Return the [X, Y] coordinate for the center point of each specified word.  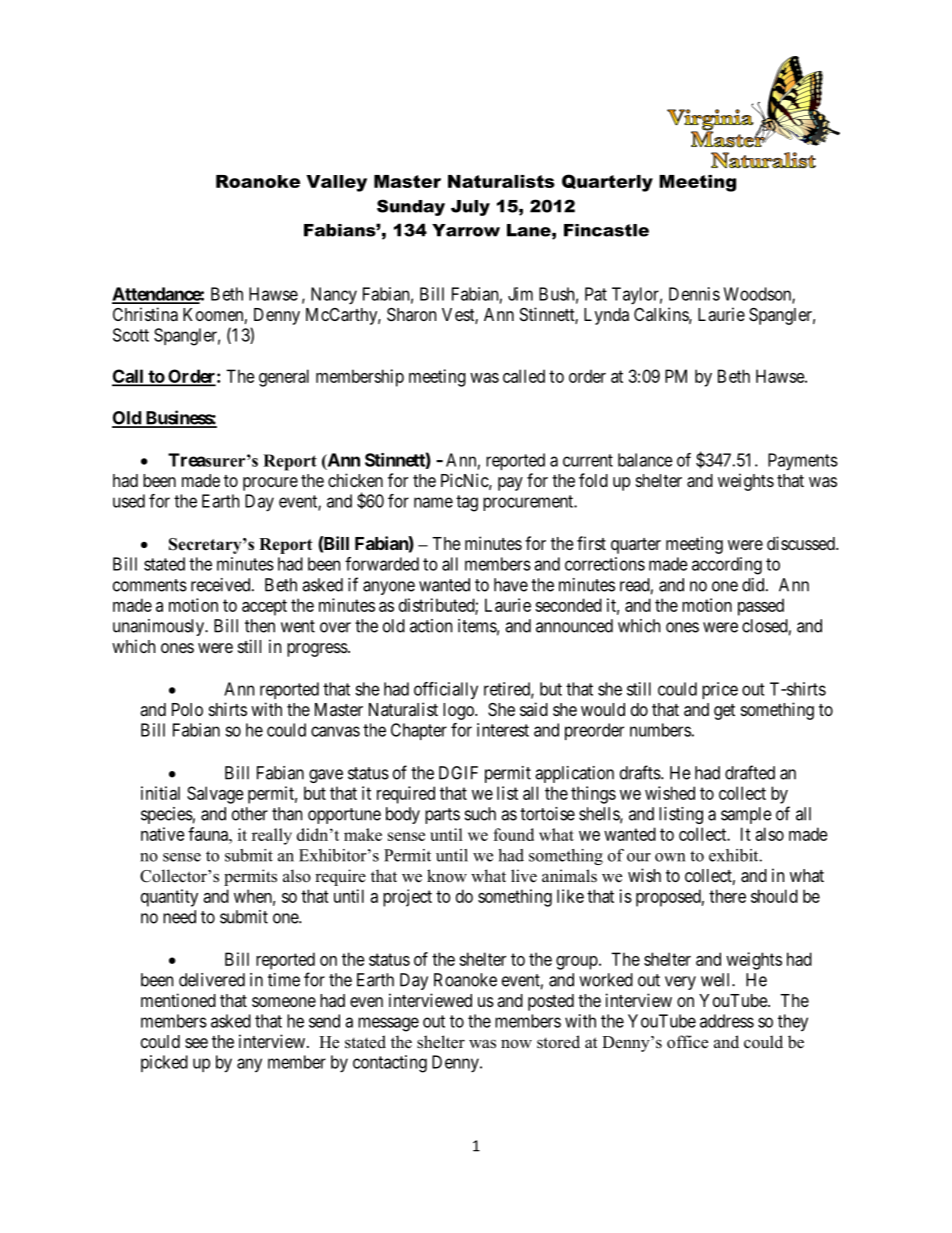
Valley [336, 183]
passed [761, 607]
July [470, 208]
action [431, 626]
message [388, 1024]
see [196, 1043]
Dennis [694, 294]
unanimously [160, 627]
